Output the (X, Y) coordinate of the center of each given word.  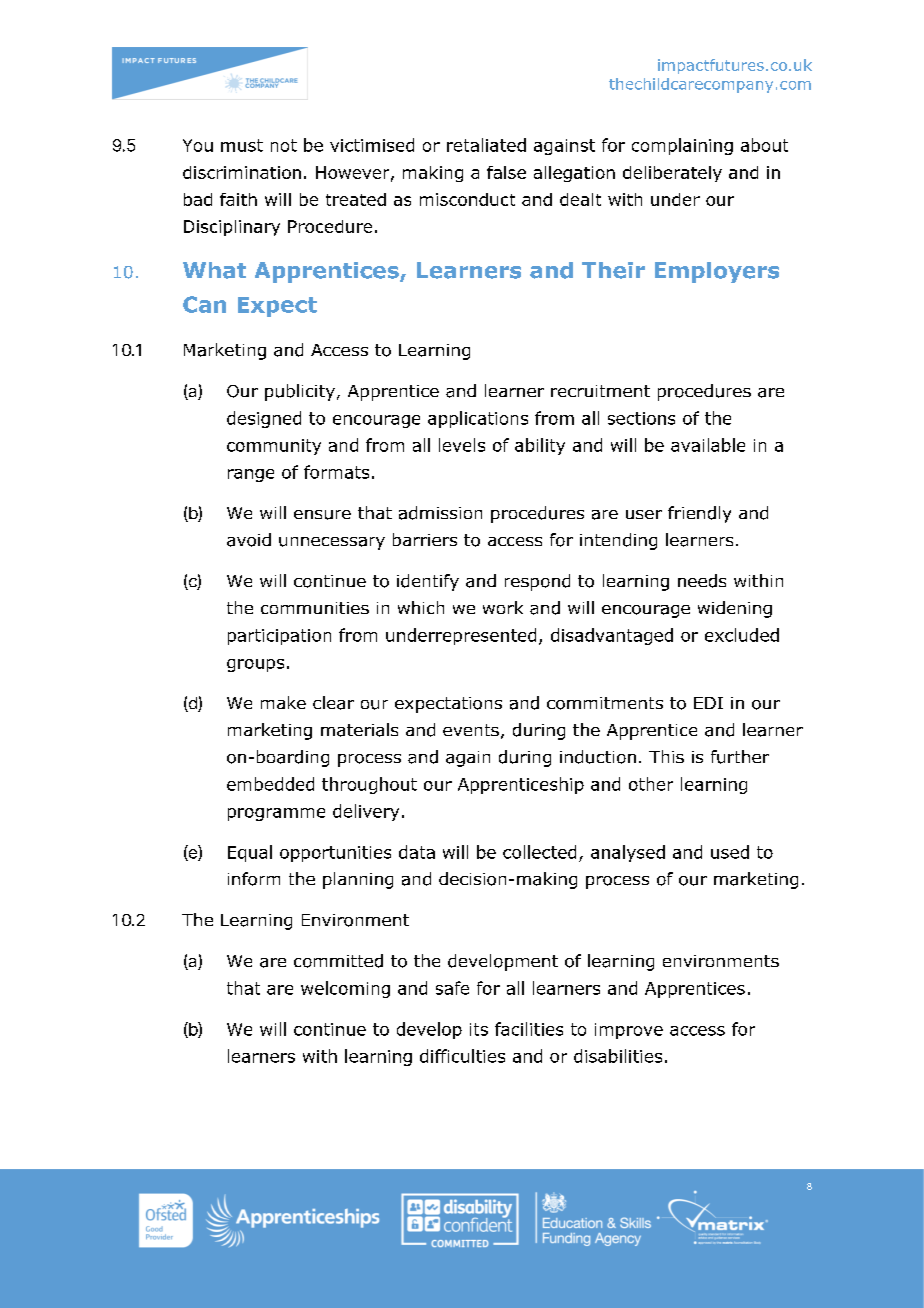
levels (462, 445)
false (506, 172)
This (666, 756)
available (708, 445)
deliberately (672, 174)
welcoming (345, 989)
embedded (270, 784)
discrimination (242, 172)
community (274, 447)
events (471, 730)
